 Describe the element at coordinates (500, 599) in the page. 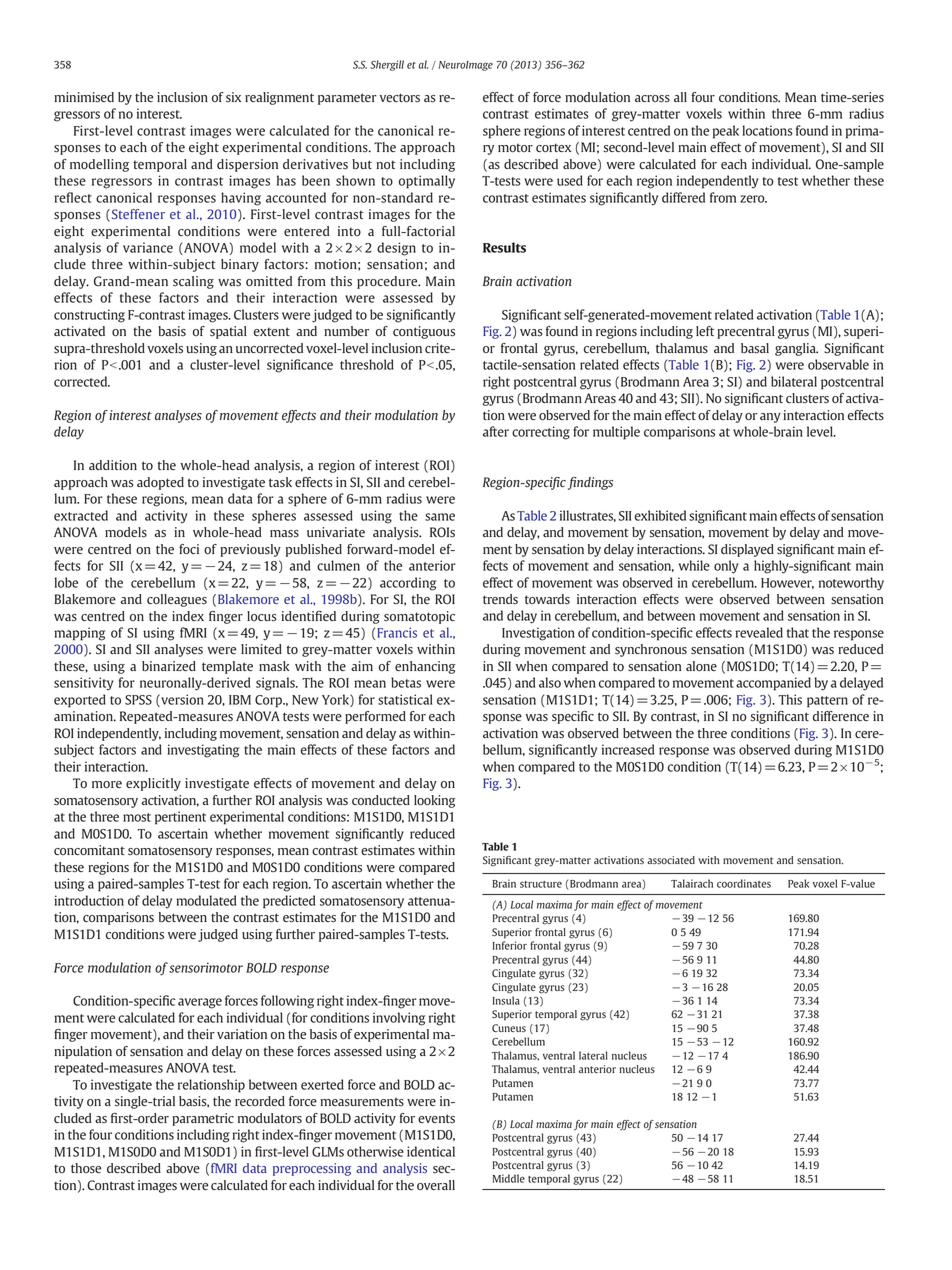

I see `trends` at that location.
